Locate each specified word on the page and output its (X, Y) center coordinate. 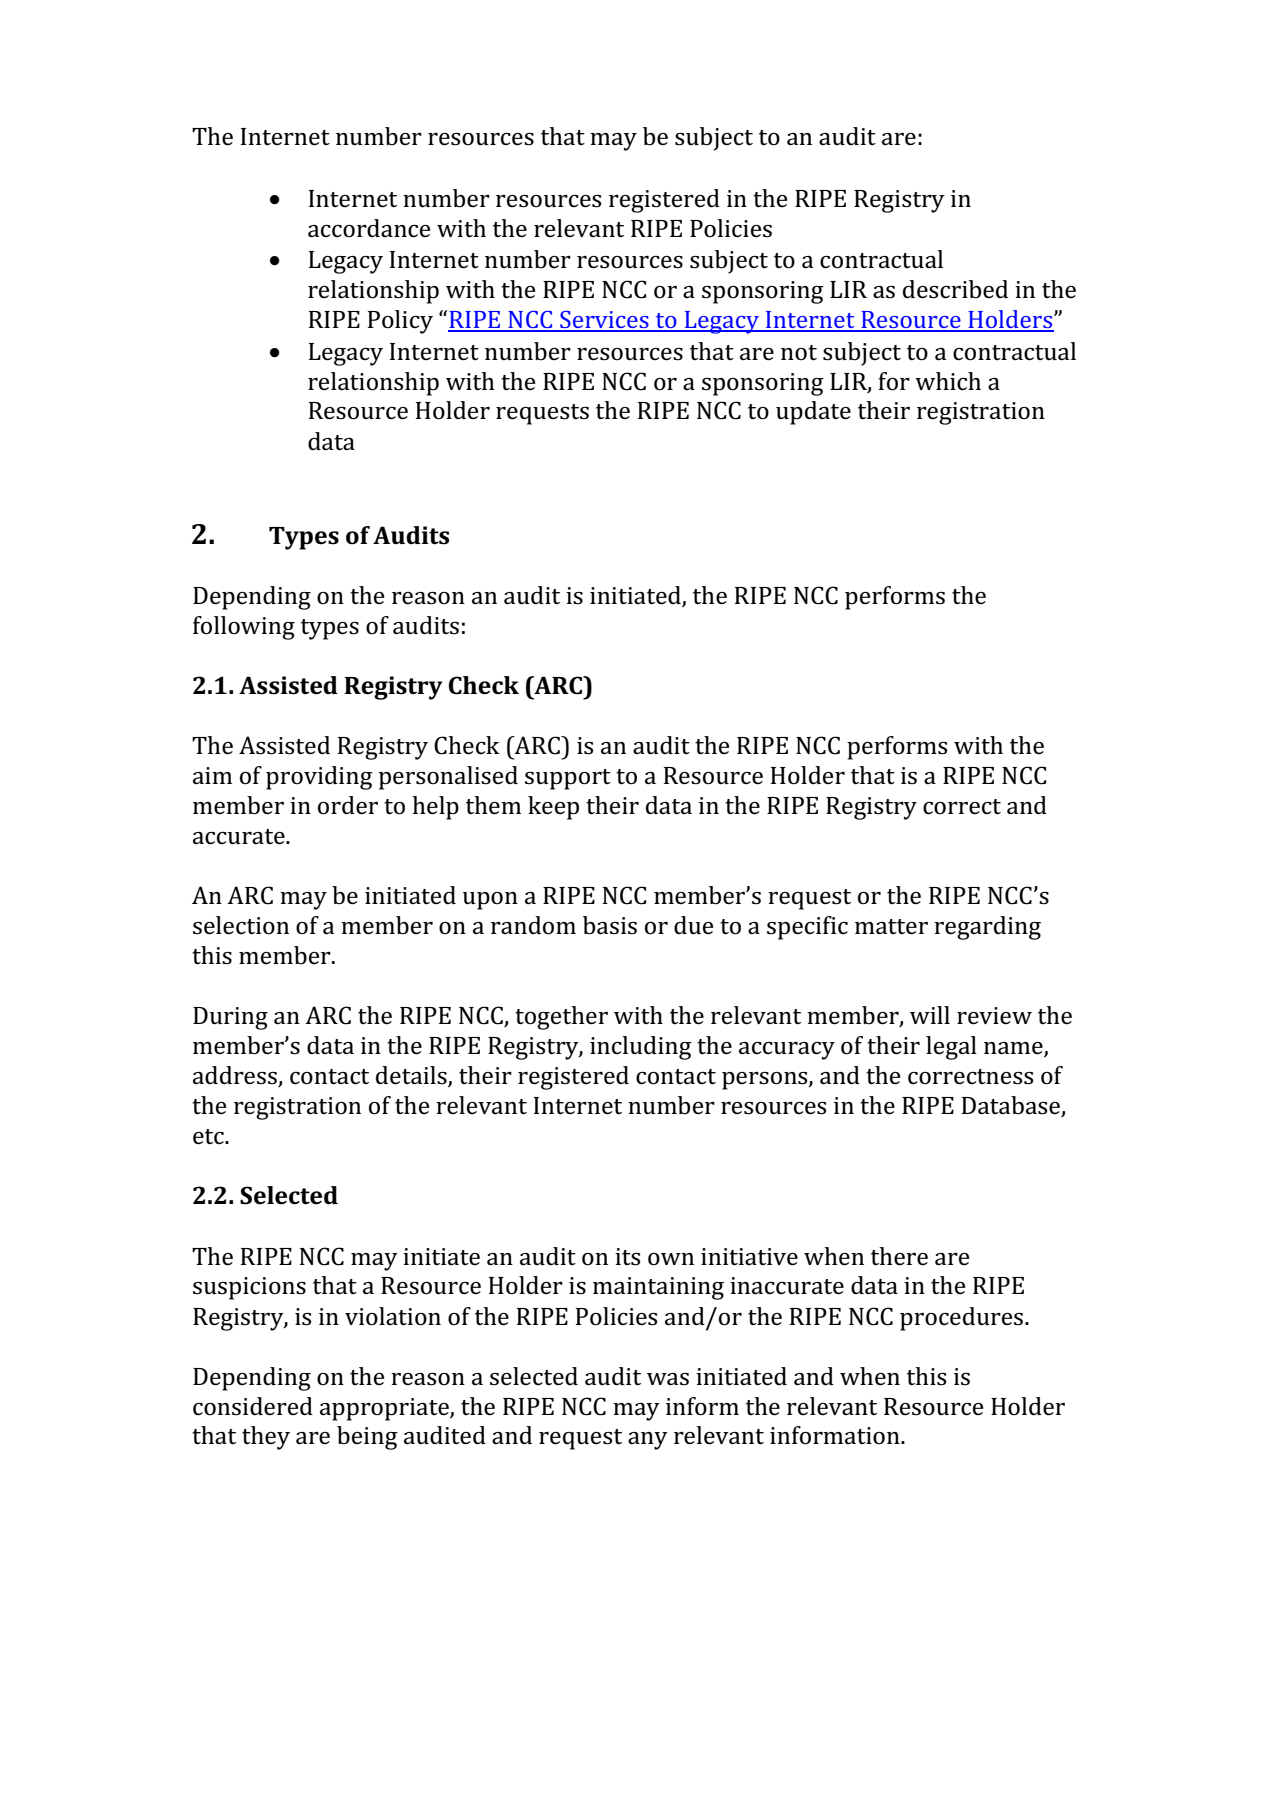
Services (604, 321)
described (955, 289)
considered (253, 1406)
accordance (369, 228)
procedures (961, 1319)
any (648, 1441)
